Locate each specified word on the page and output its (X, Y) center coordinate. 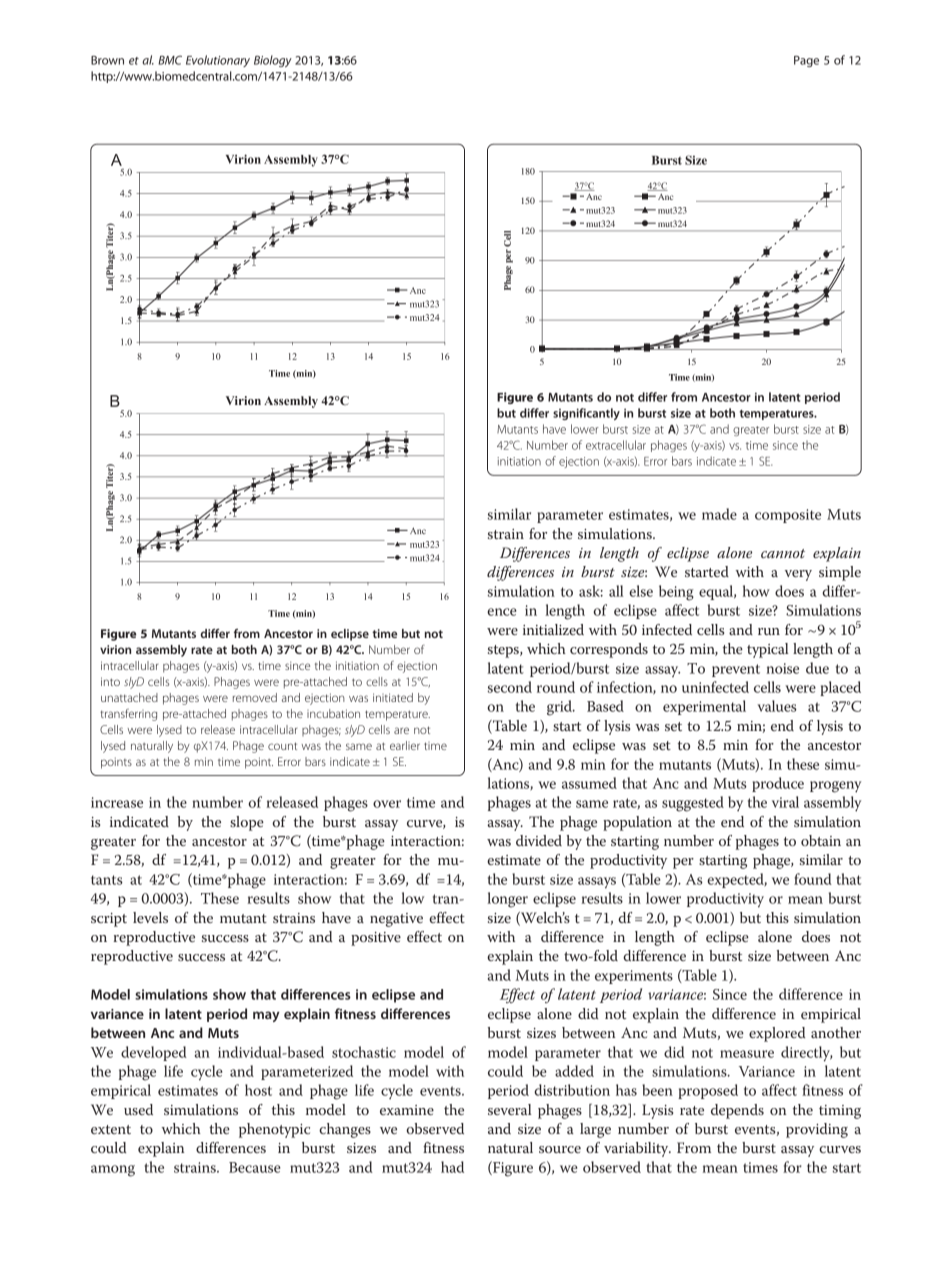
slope (247, 823)
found (813, 879)
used (138, 1109)
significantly (586, 414)
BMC (170, 60)
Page (806, 61)
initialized (553, 629)
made (719, 514)
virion (115, 649)
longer (507, 900)
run (769, 631)
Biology (273, 61)
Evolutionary (218, 61)
